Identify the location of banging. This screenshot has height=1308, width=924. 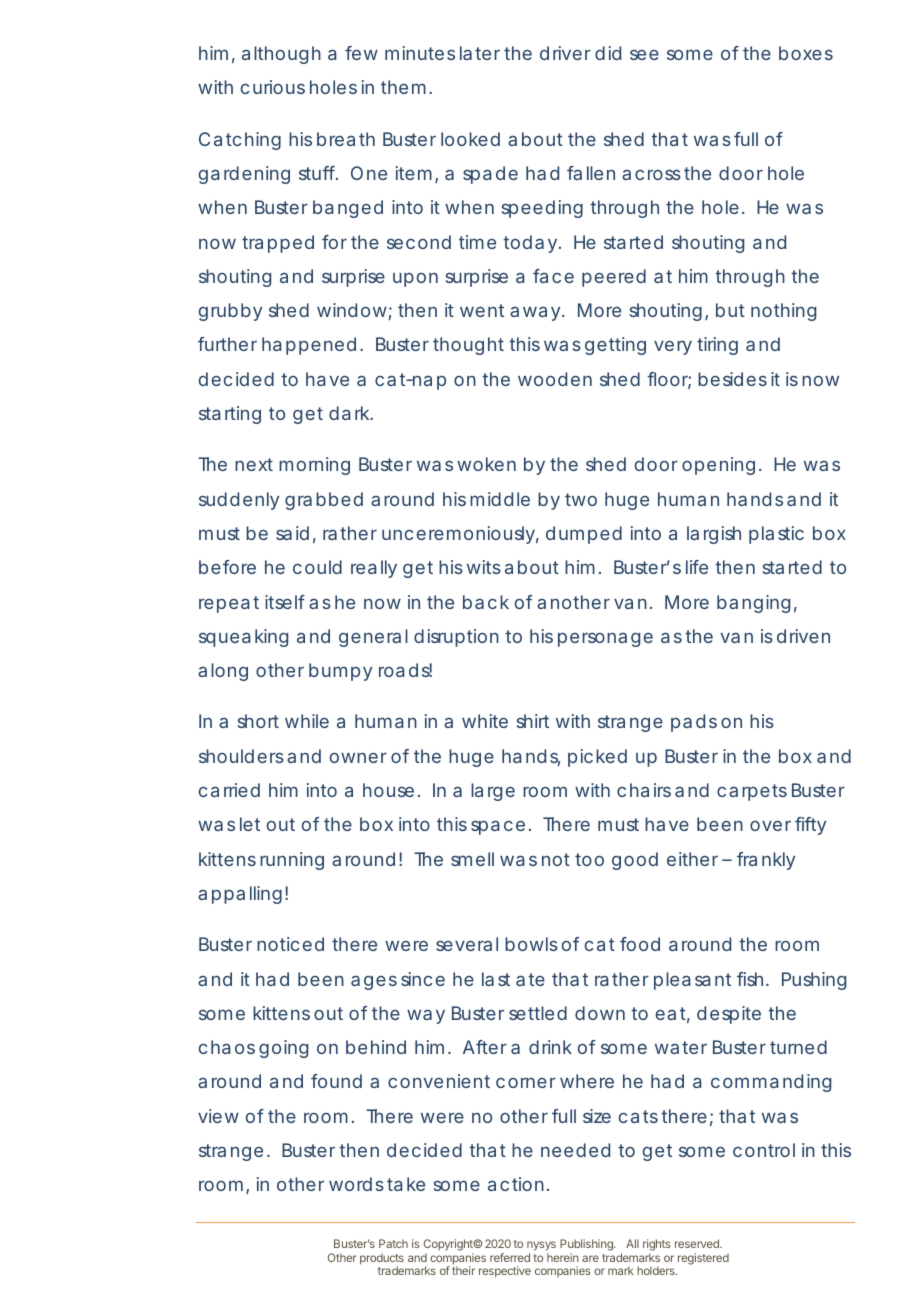
(753, 604).
